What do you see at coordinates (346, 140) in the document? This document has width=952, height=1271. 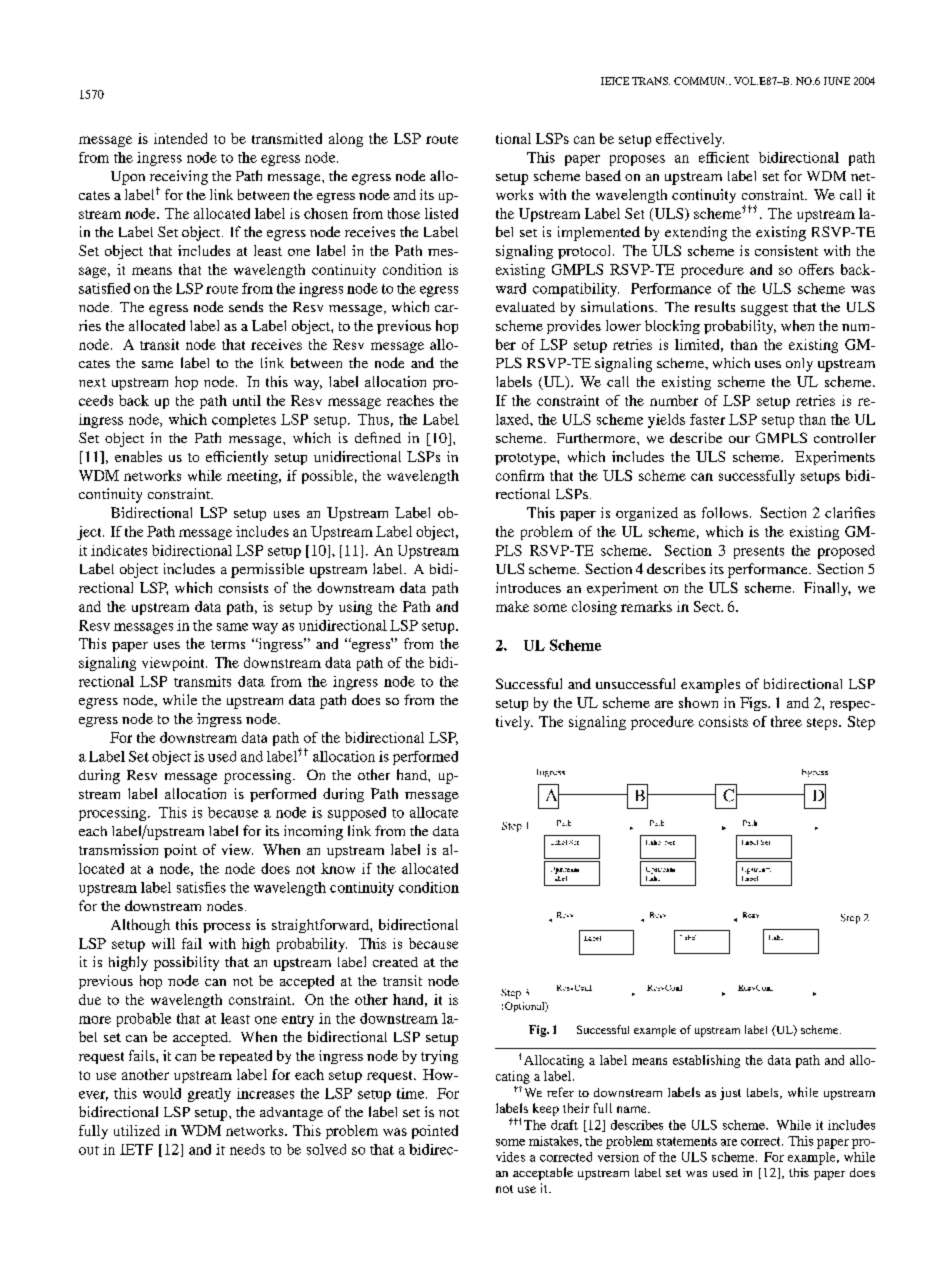 I see `along` at bounding box center [346, 140].
